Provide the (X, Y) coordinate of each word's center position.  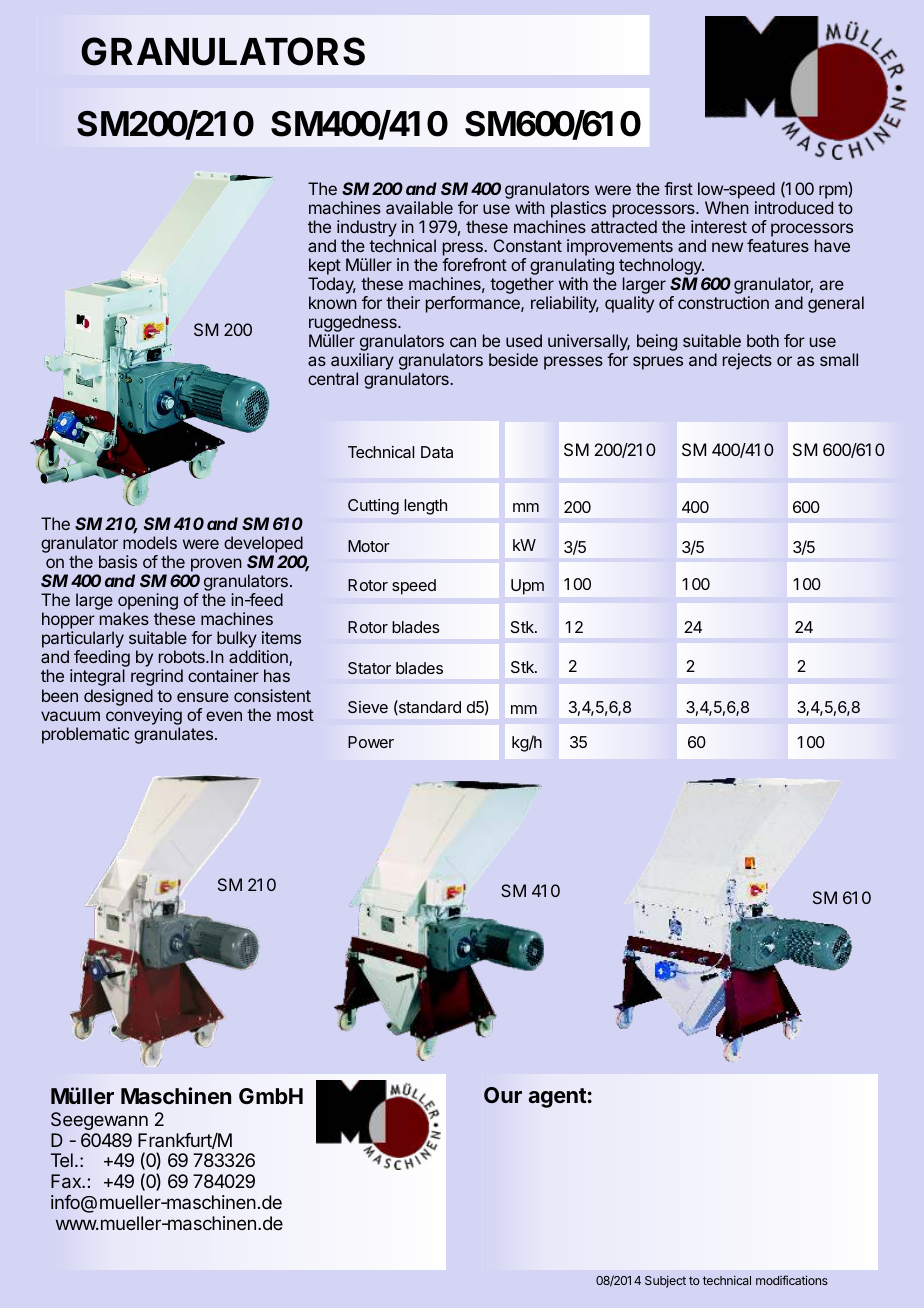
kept (325, 266)
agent (557, 1098)
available (419, 207)
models (150, 542)
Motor (369, 546)
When (727, 207)
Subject (665, 1282)
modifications (792, 1280)
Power (371, 742)
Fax (67, 1181)
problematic (85, 735)
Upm (527, 587)
